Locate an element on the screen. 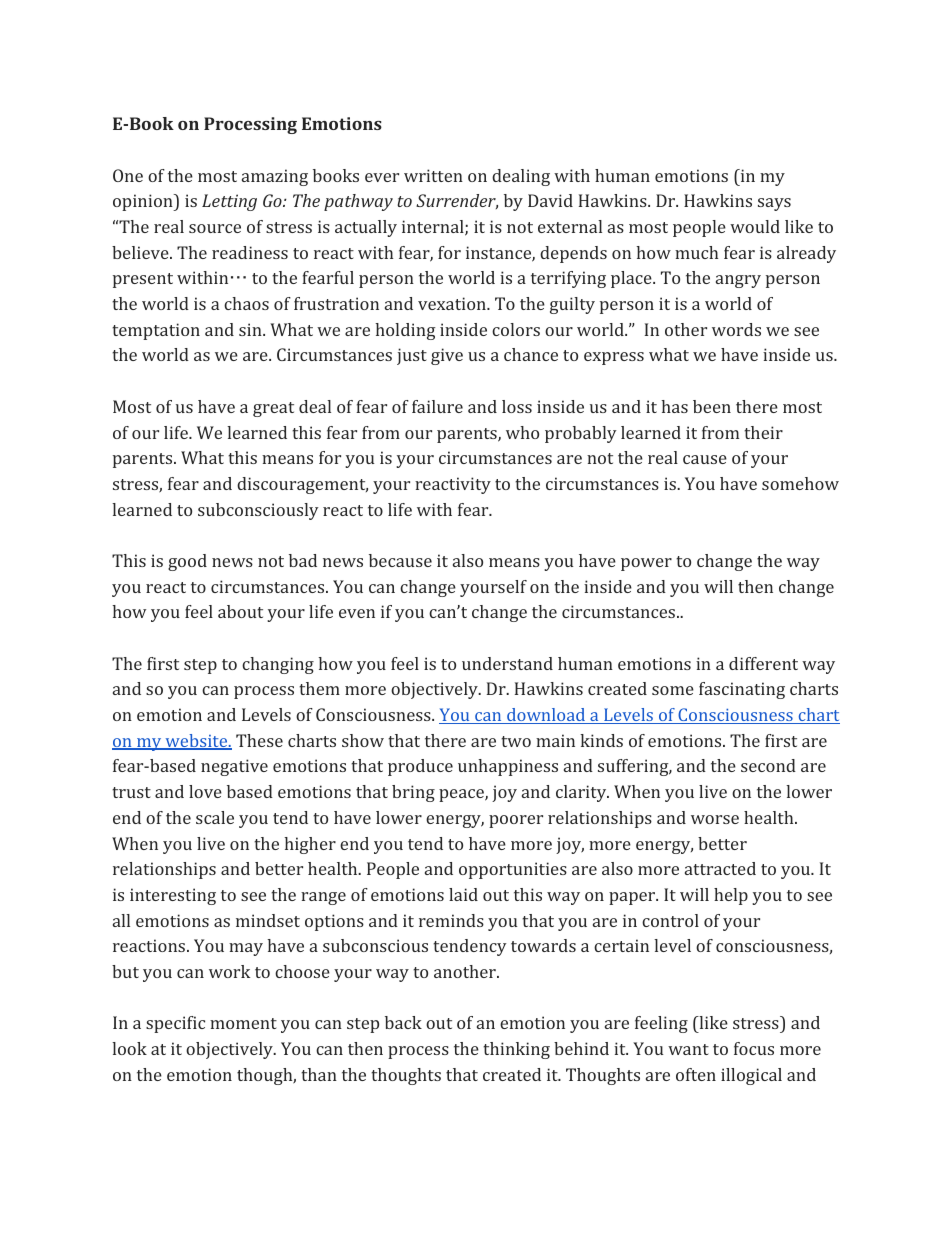  thinking is located at coordinates (516, 1050).
